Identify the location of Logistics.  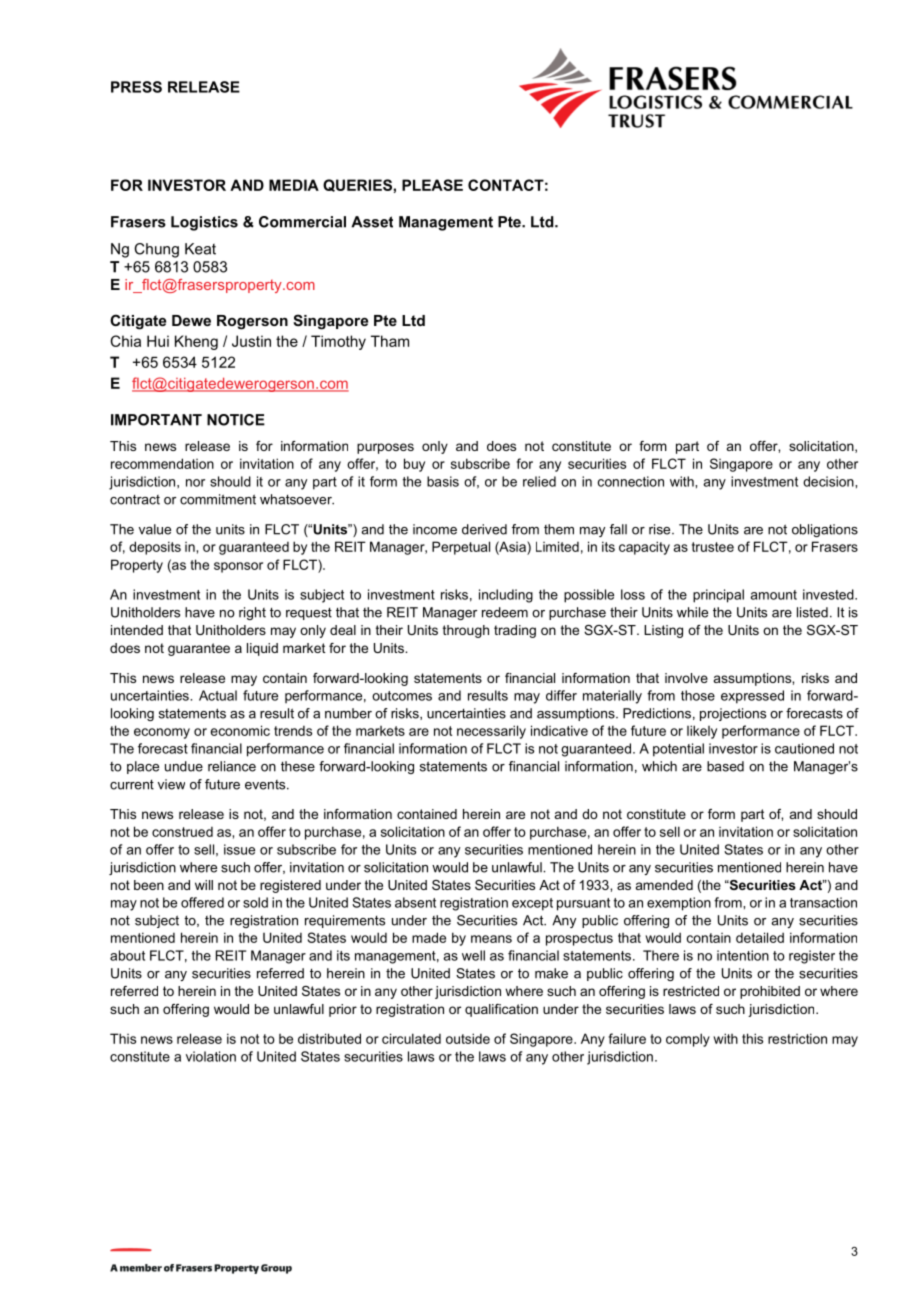
(204, 223).
